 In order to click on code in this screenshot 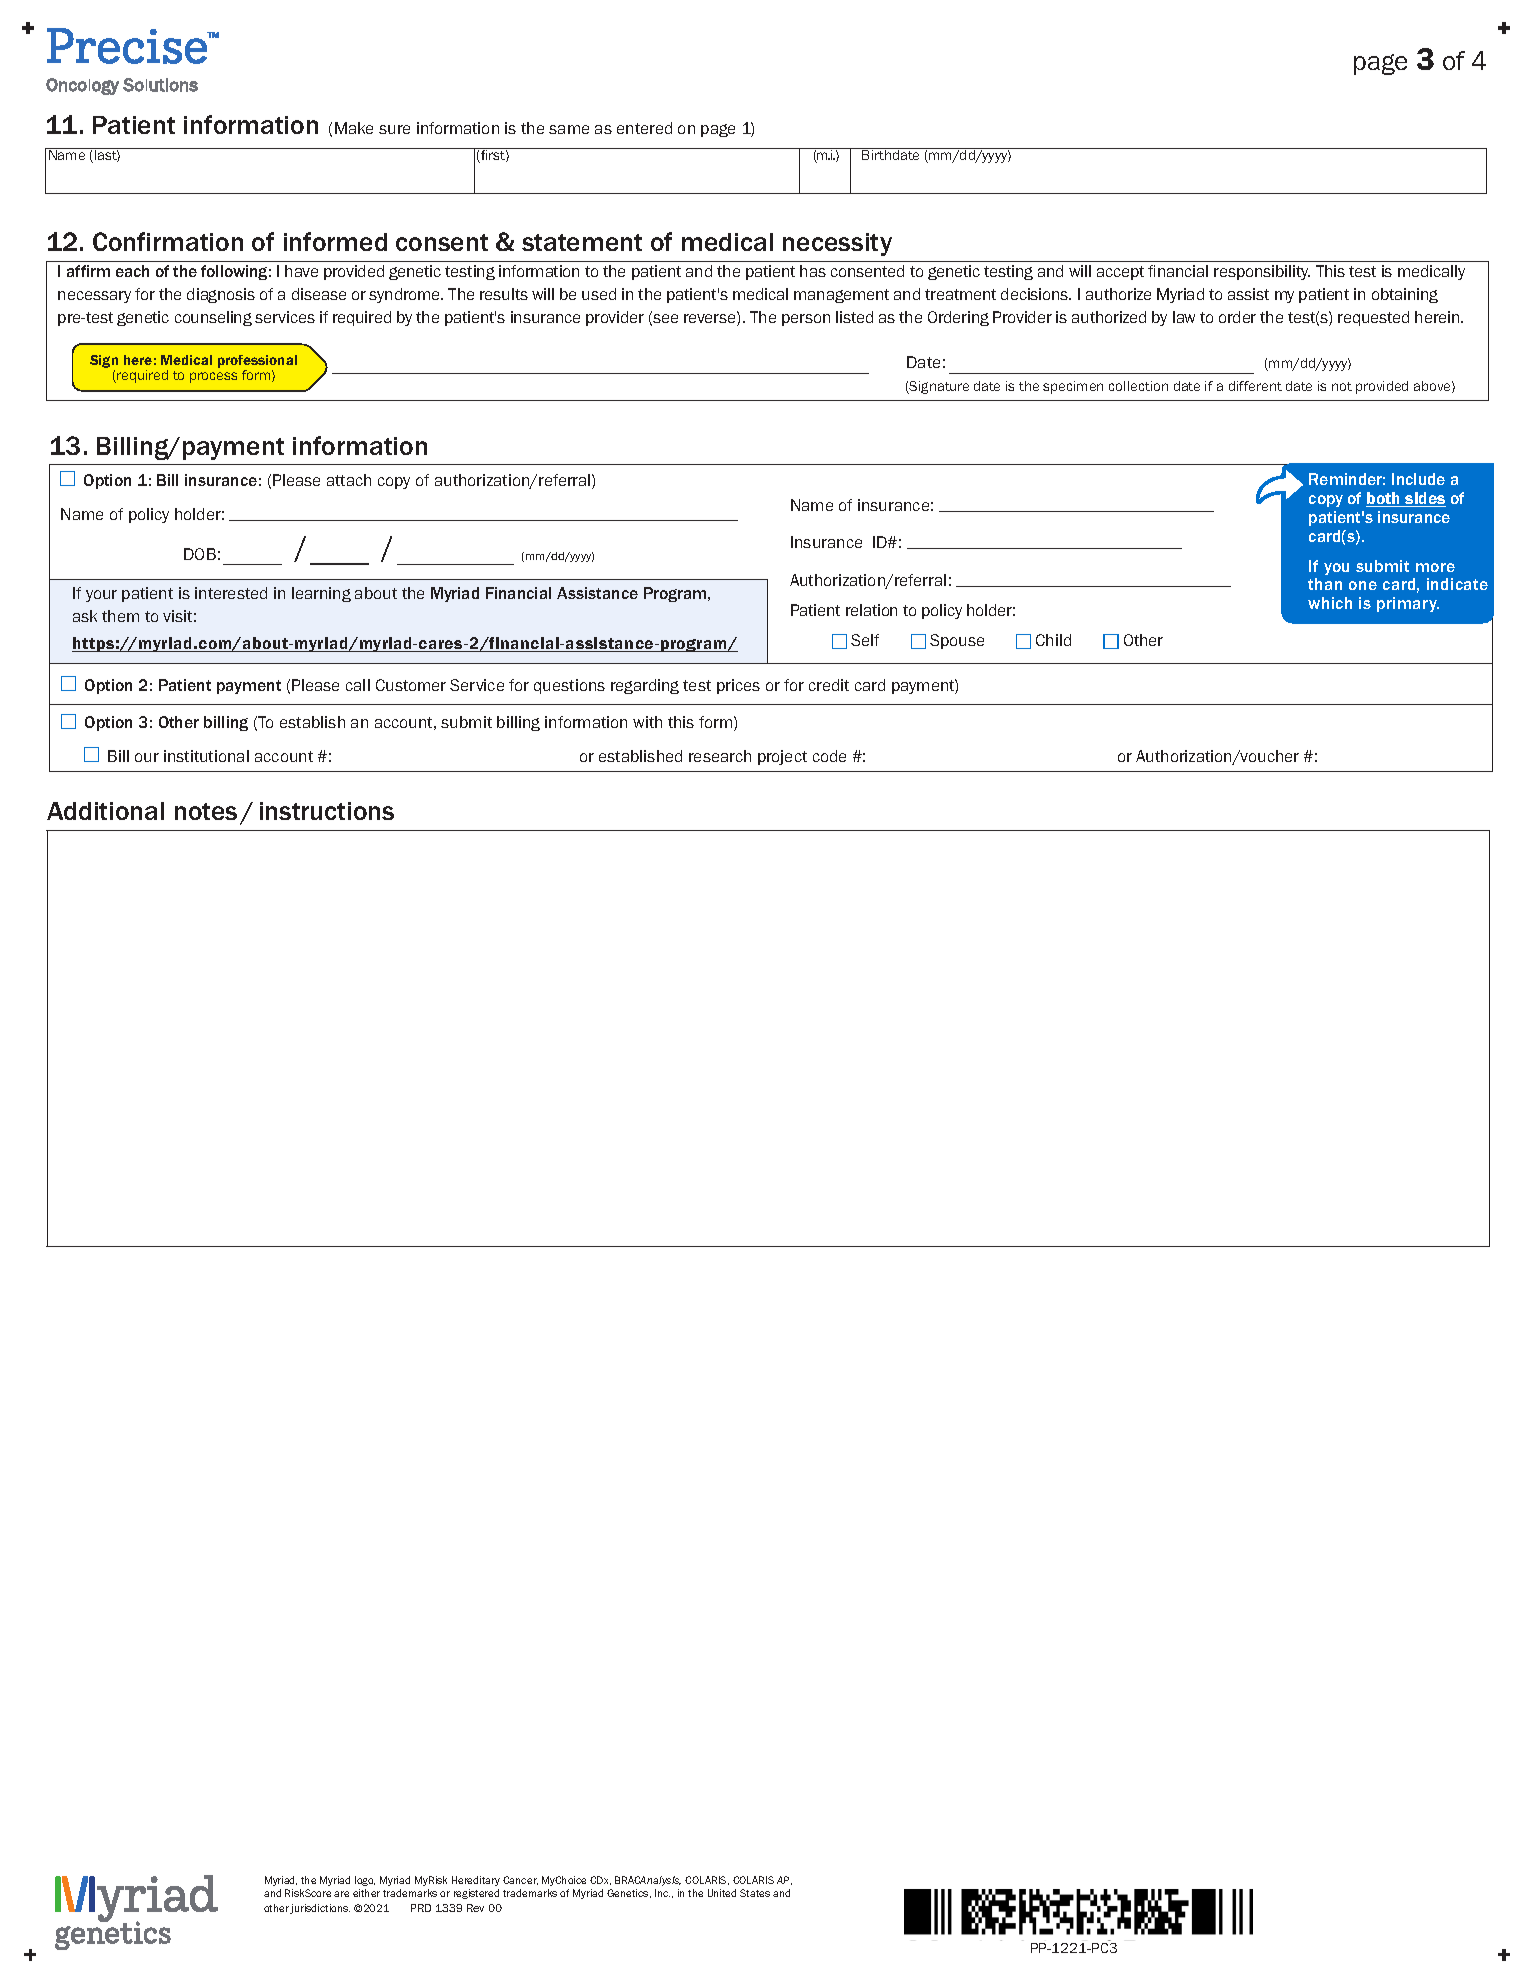, I will do `click(829, 756)`.
